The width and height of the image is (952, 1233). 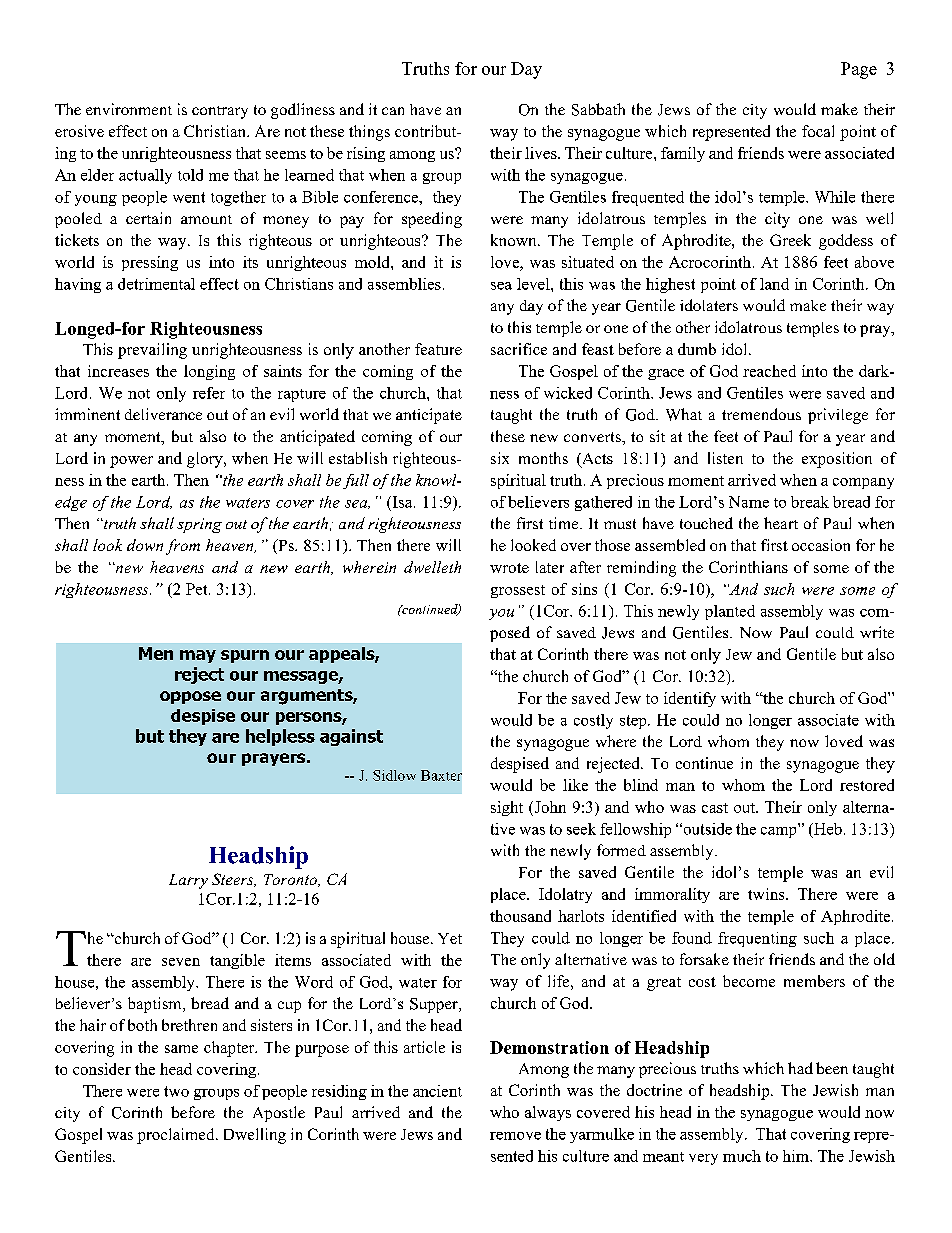 What do you see at coordinates (393, 111) in the image?
I see `can` at bounding box center [393, 111].
